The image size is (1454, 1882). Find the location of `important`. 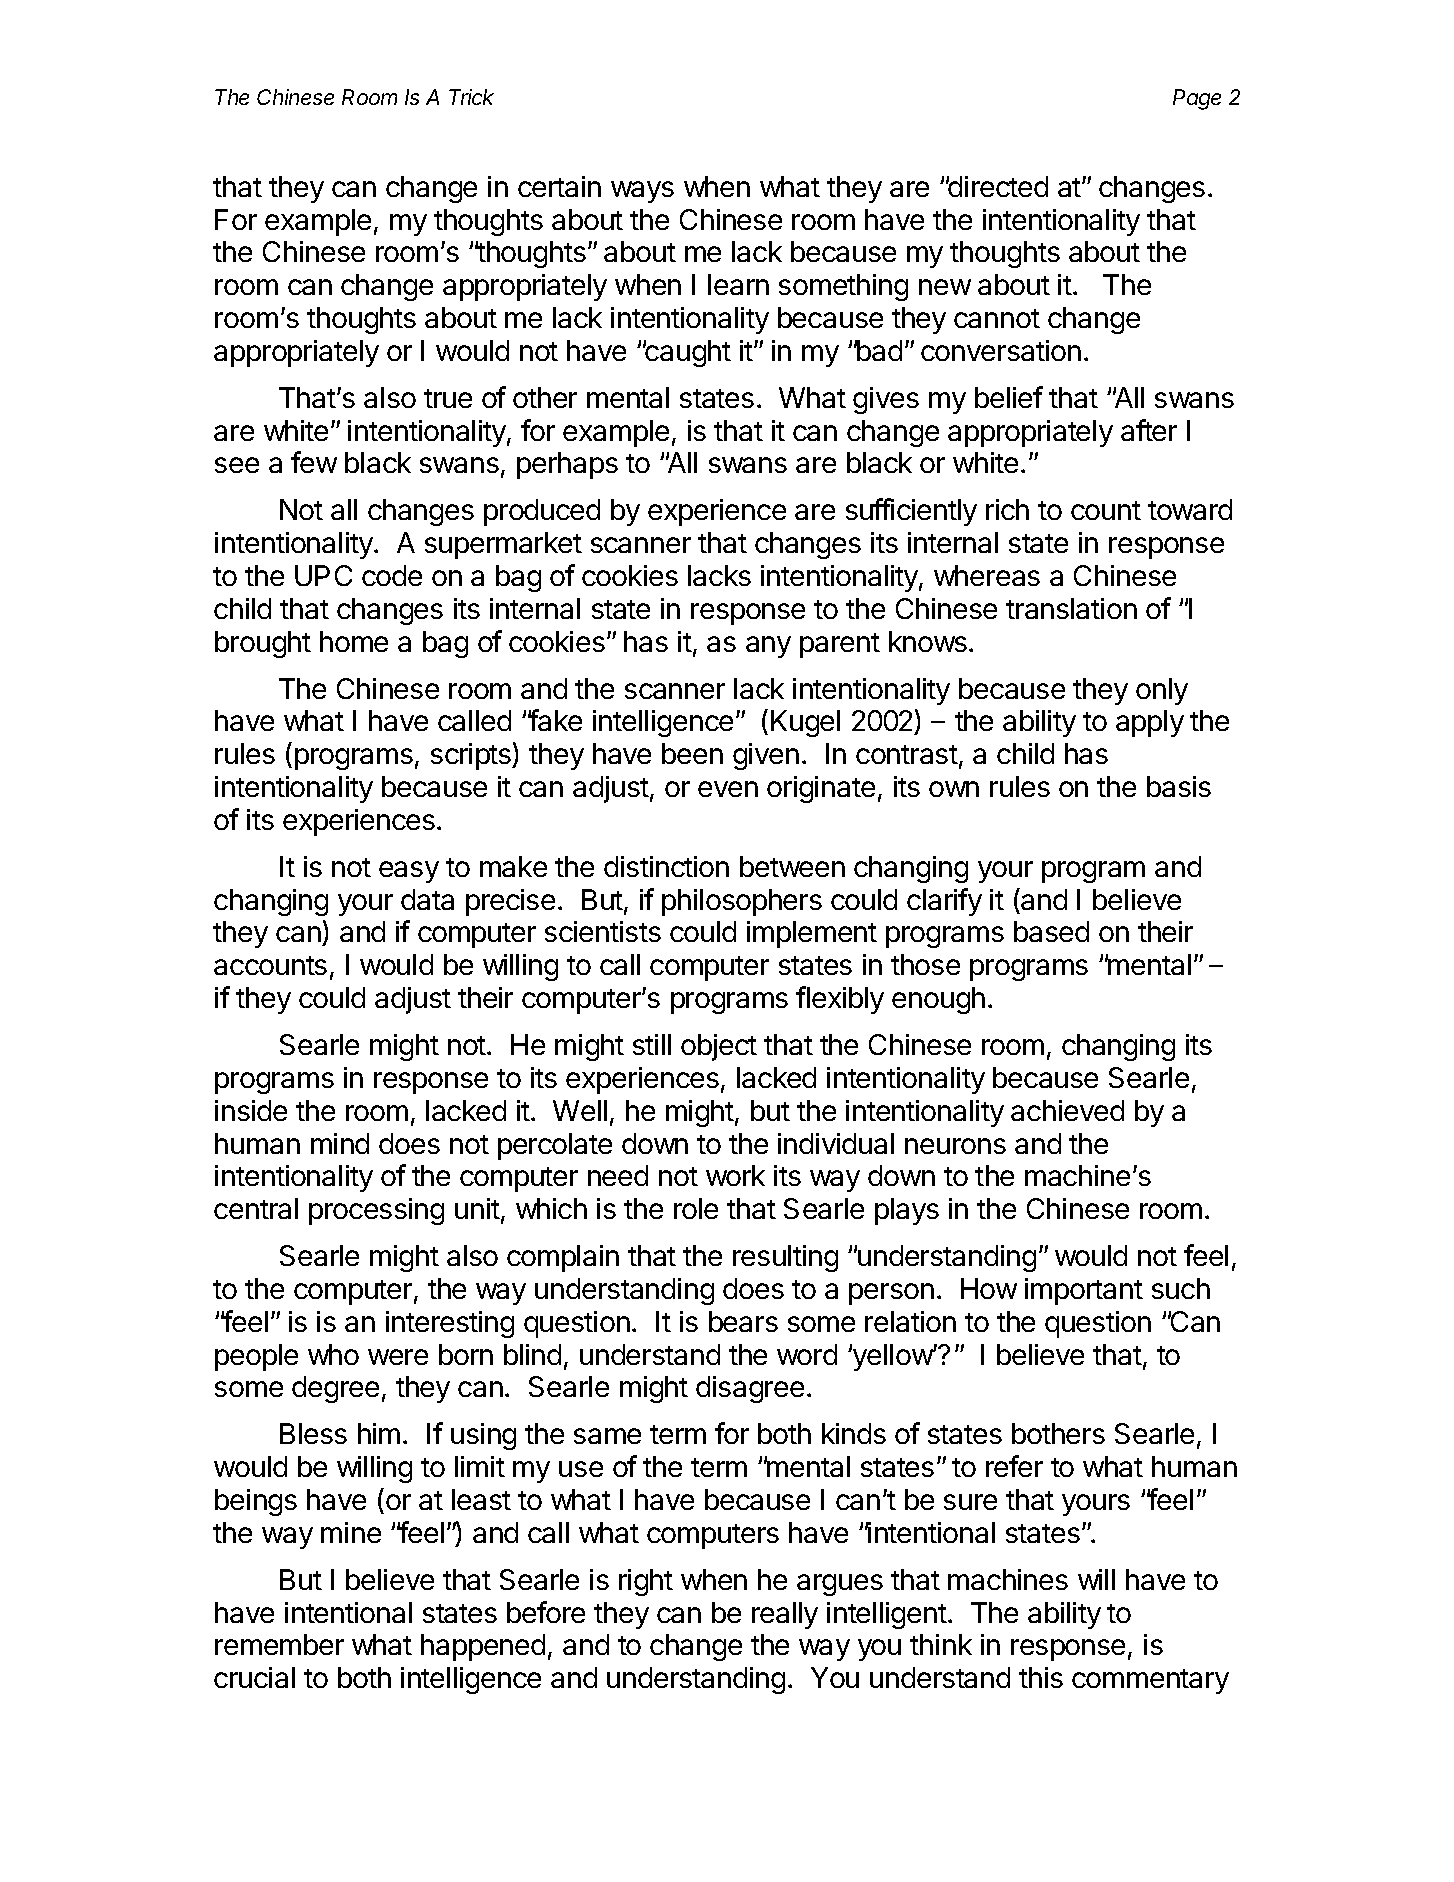

important is located at coordinates (1084, 1291).
